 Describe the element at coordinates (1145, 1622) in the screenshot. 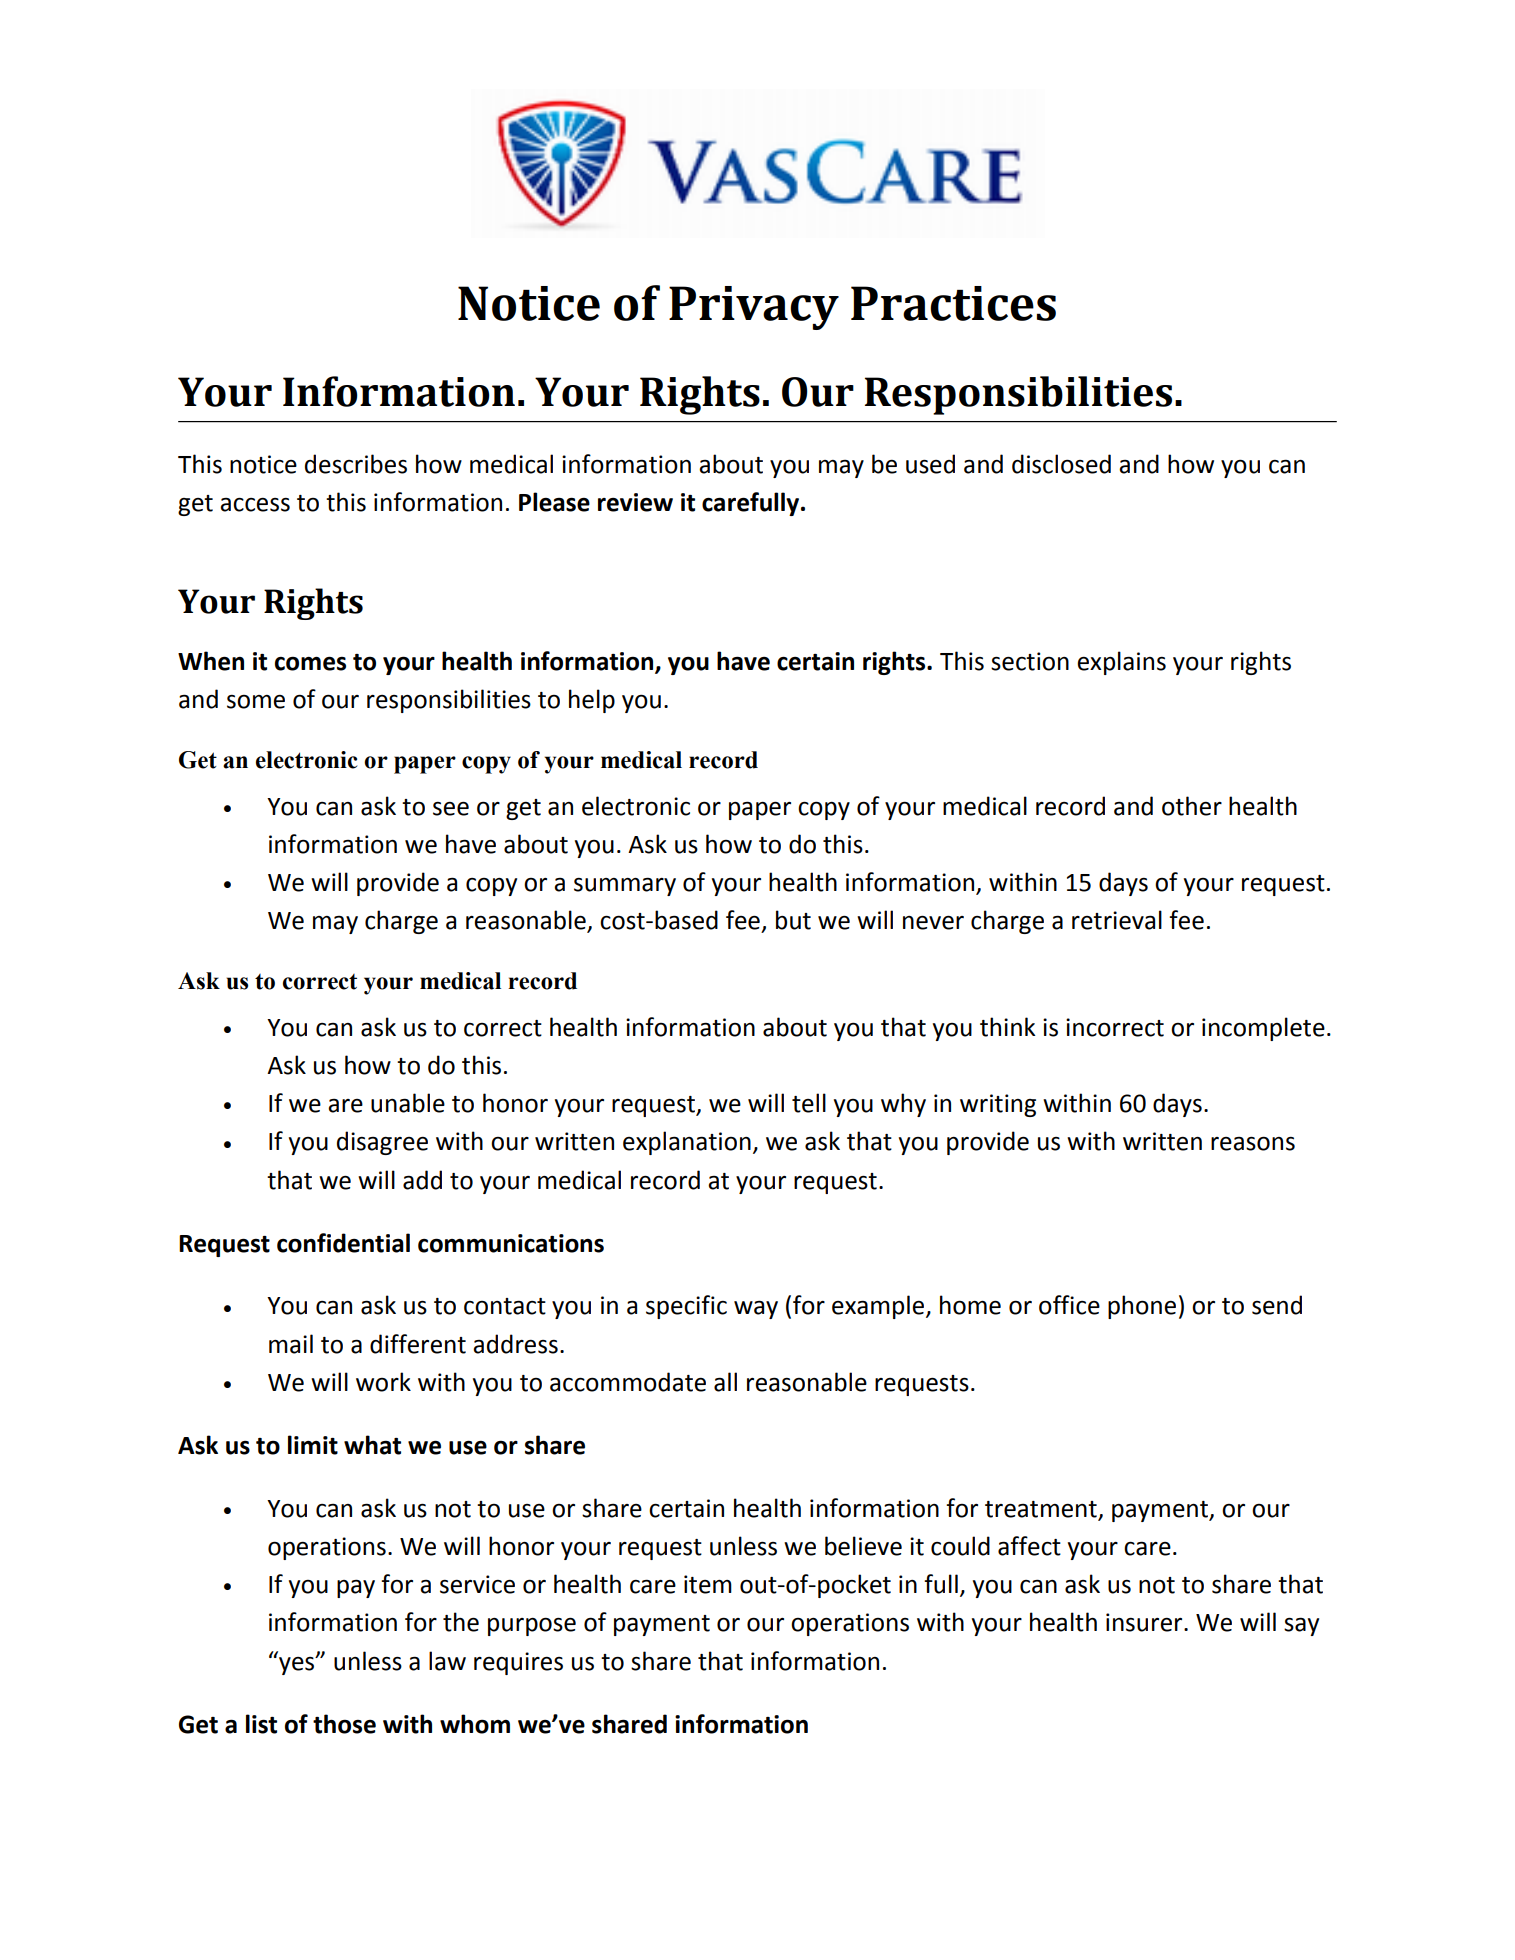

I see `insurer` at that location.
